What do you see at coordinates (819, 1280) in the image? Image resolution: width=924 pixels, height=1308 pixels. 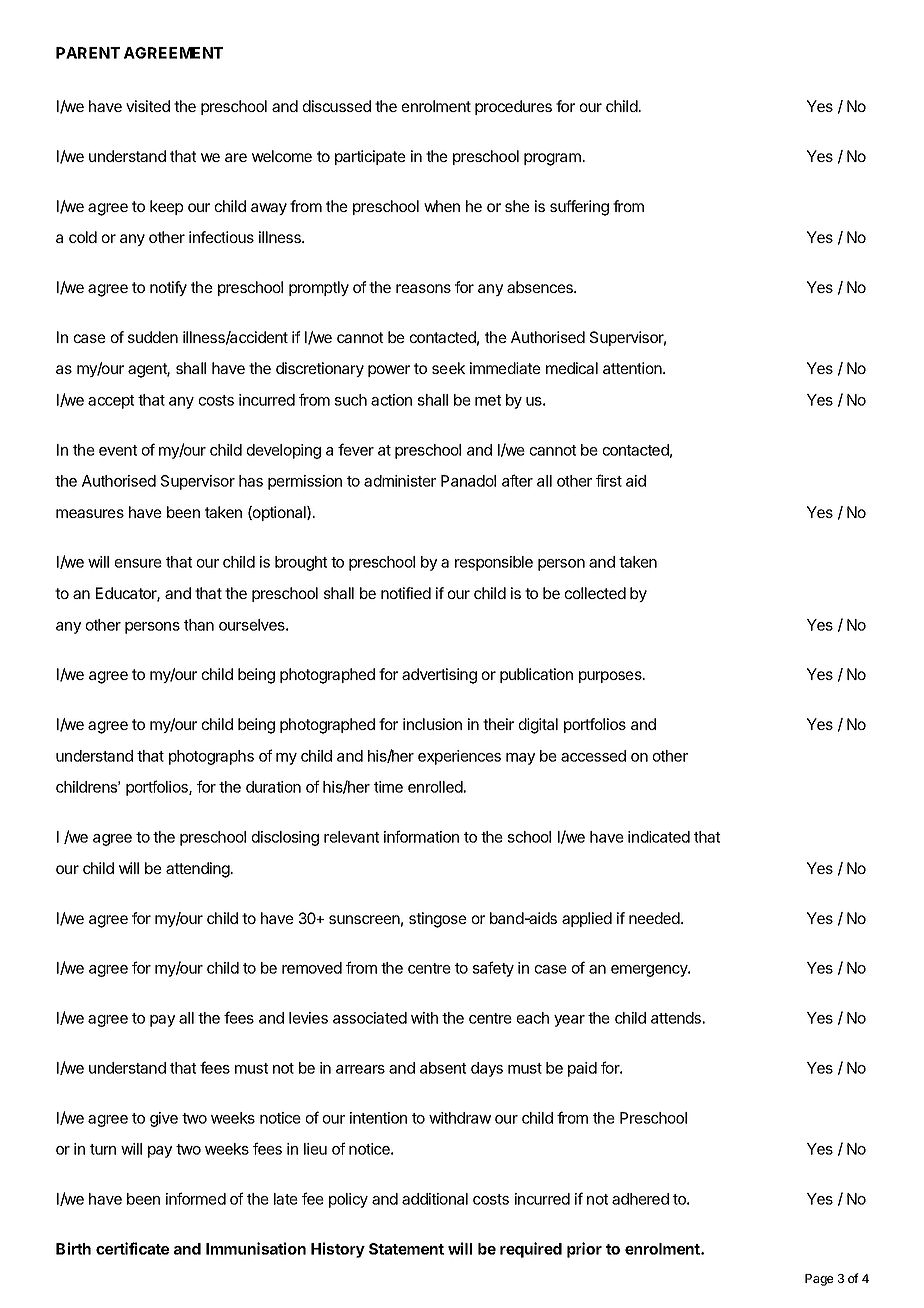 I see `Page` at bounding box center [819, 1280].
